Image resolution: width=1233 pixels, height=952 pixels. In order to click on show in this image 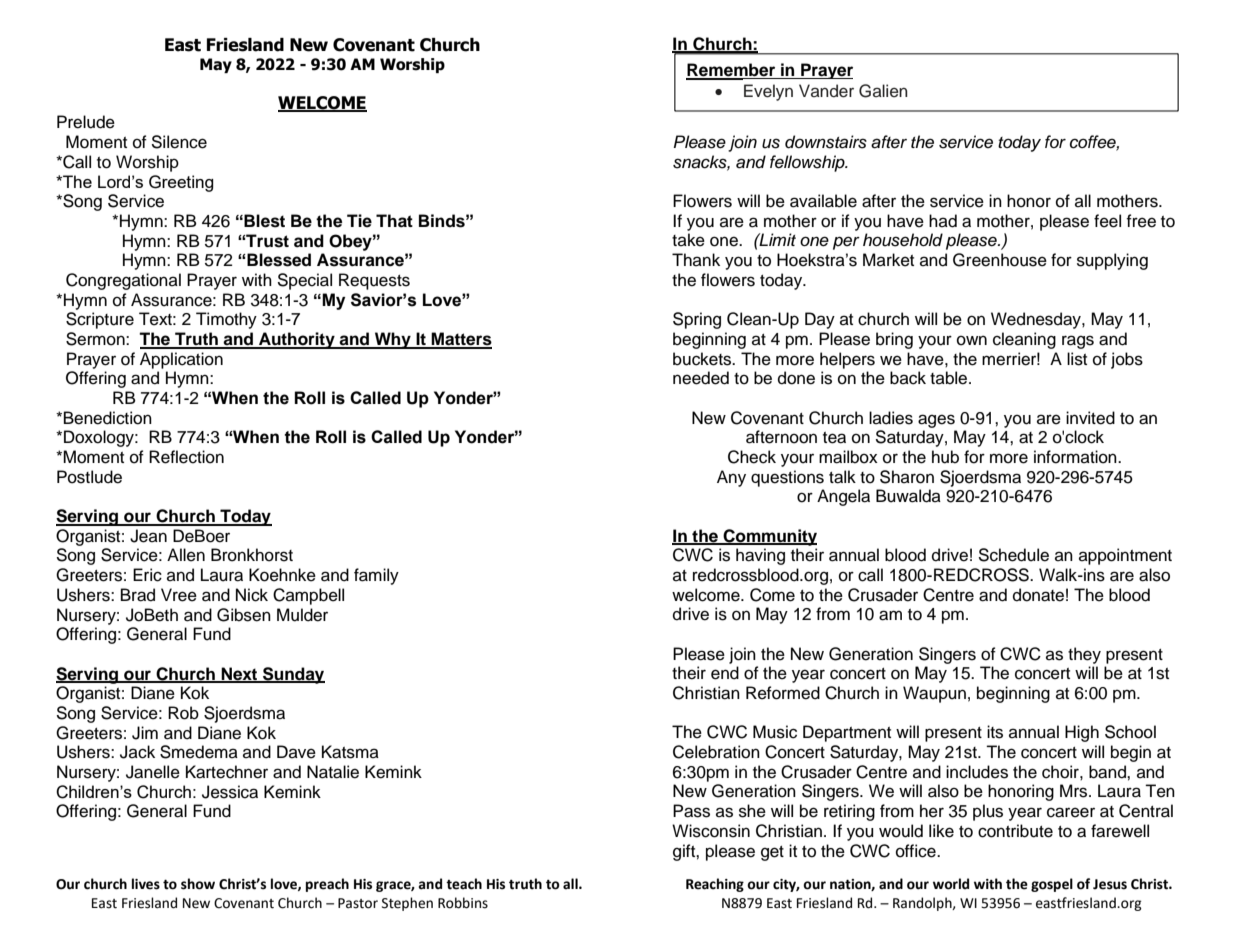, I will do `click(198, 884)`.
